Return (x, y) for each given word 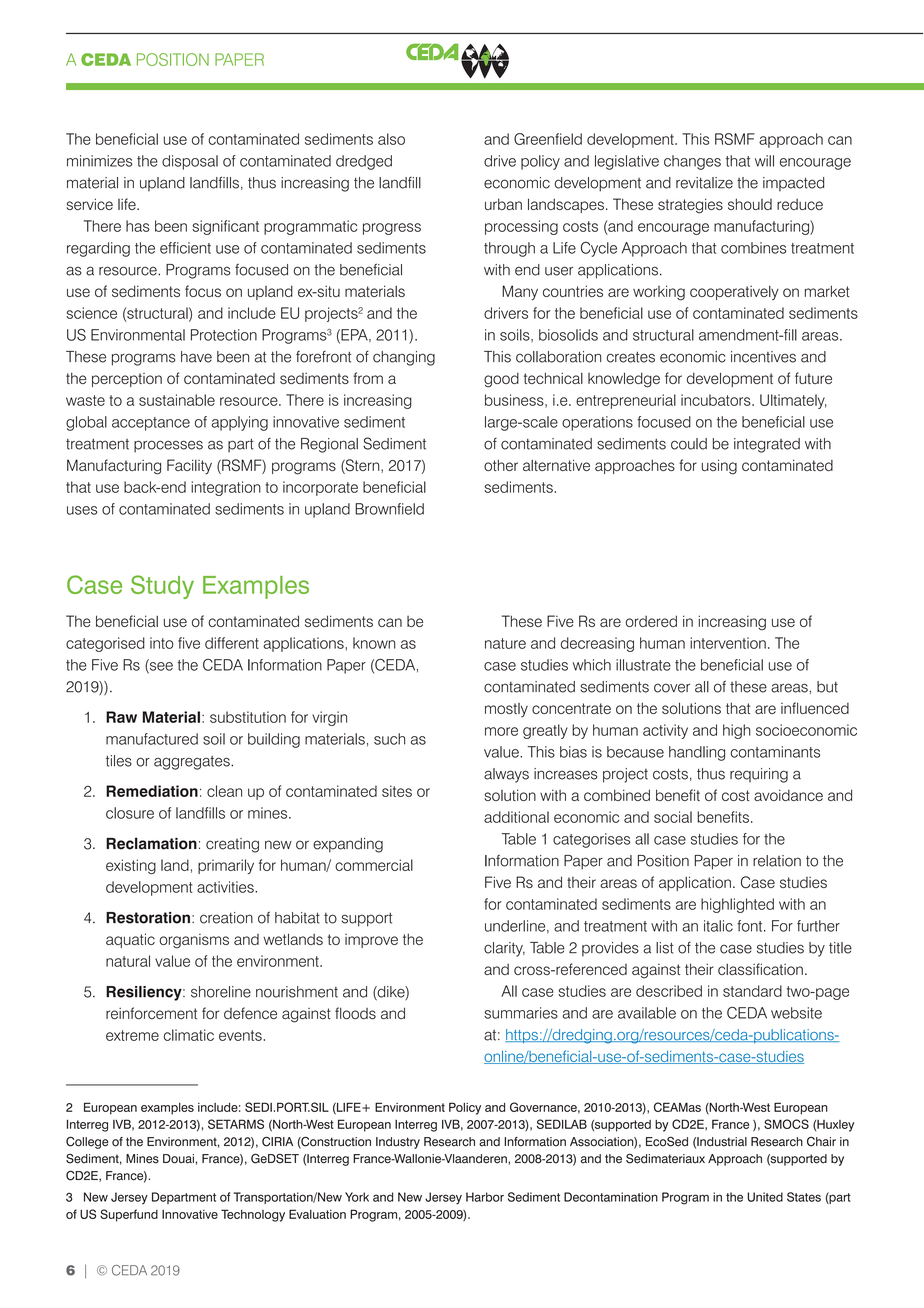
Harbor (485, 1197)
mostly (506, 710)
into (162, 643)
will (764, 161)
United (765, 1197)
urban (503, 204)
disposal (190, 162)
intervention (728, 643)
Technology (253, 1215)
